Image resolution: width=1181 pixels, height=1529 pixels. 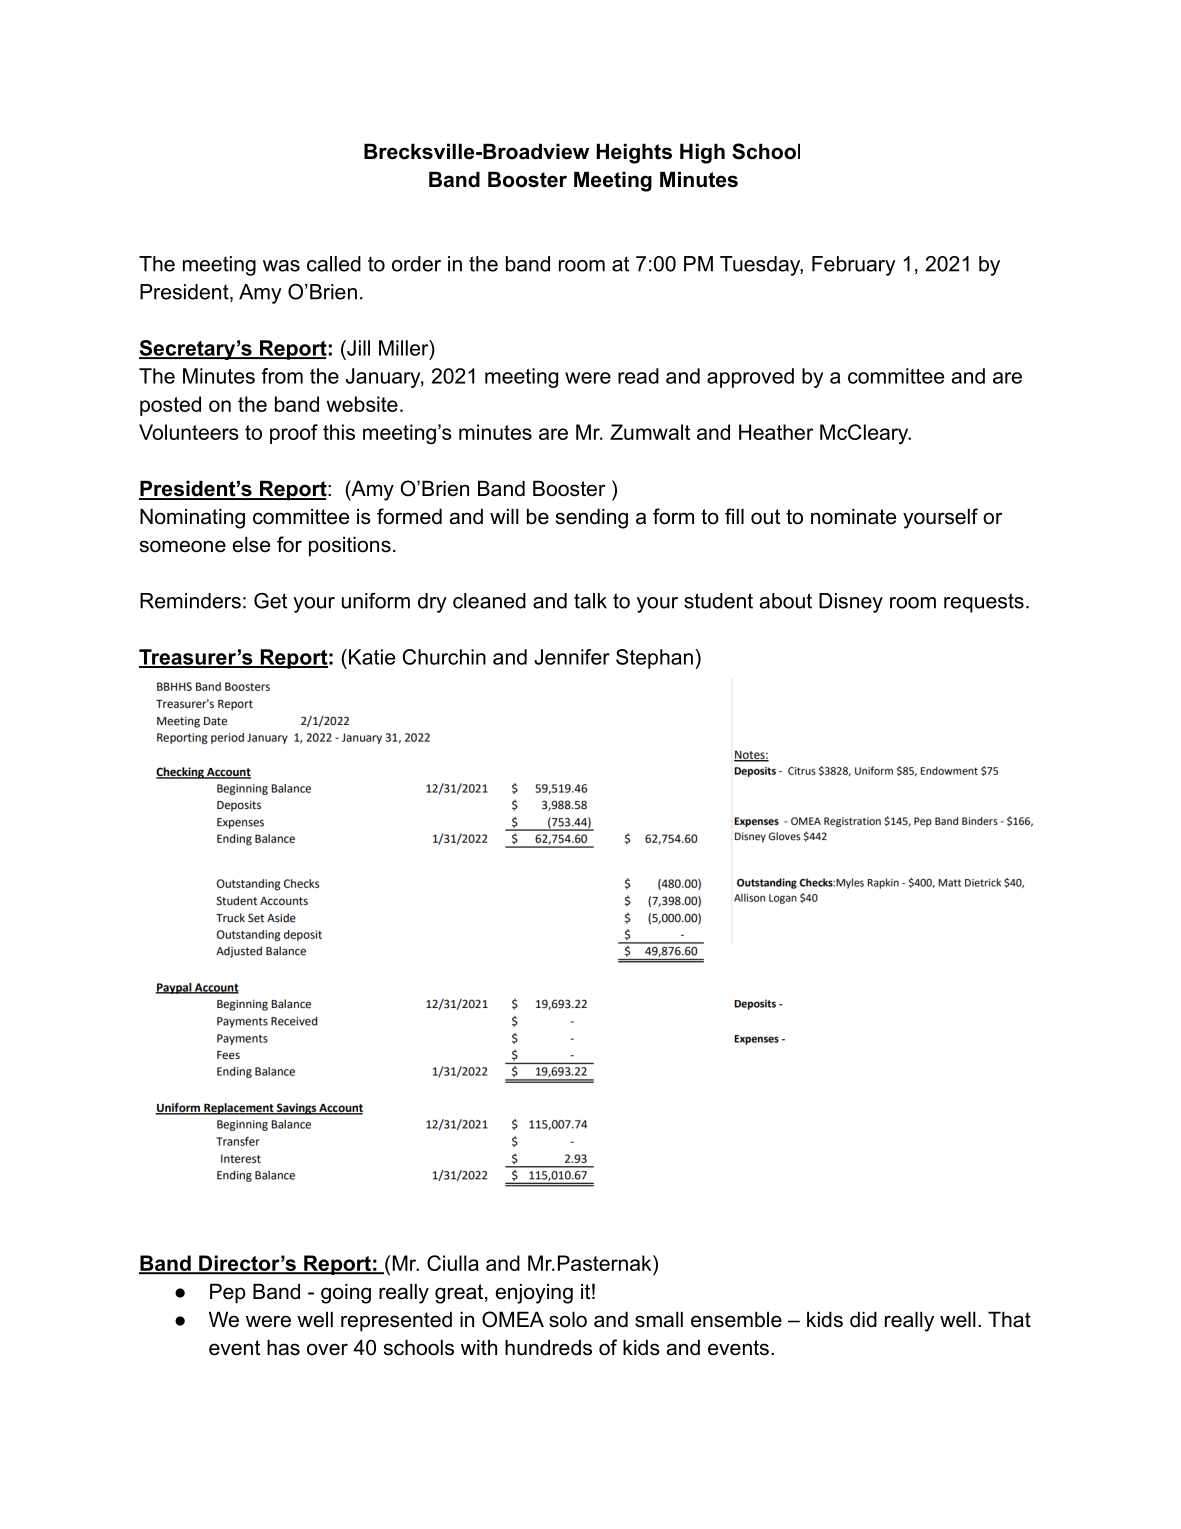 I want to click on has, so click(x=283, y=1347).
